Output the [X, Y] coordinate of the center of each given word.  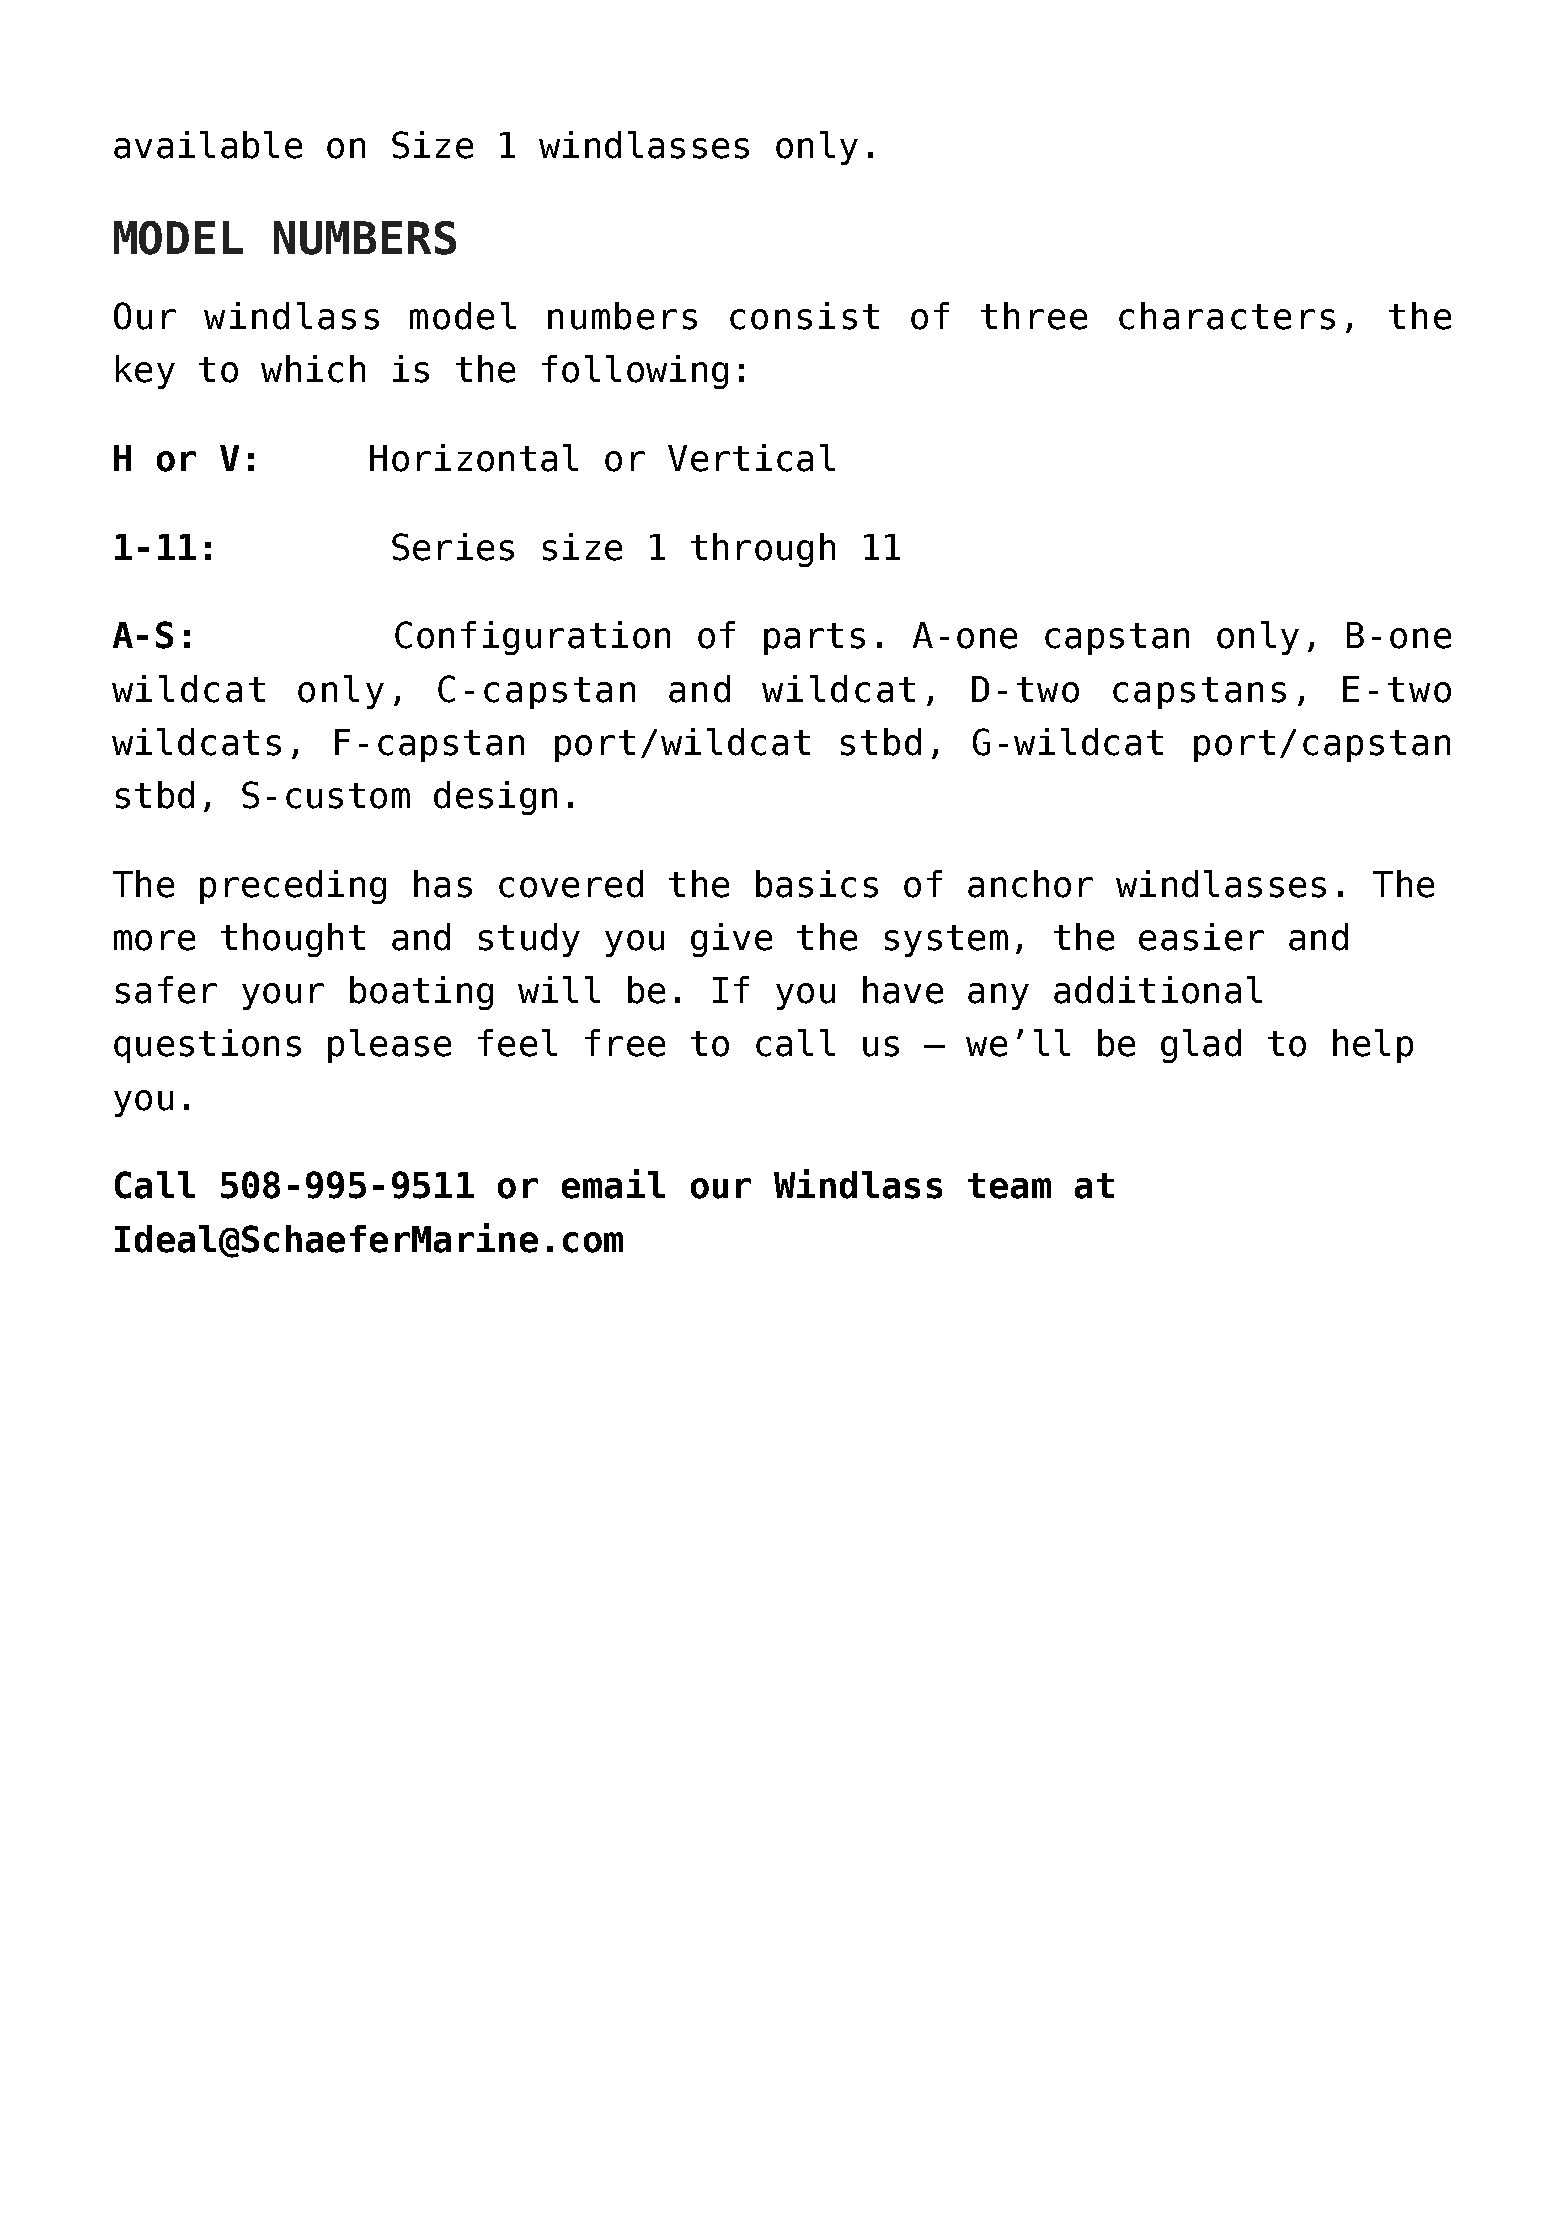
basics [817, 884]
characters [1227, 316]
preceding [293, 887]
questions [207, 1046]
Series [453, 547]
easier [1201, 937]
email [613, 1184]
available [208, 145]
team [1009, 1186]
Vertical [751, 458]
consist [804, 316]
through [763, 550]
